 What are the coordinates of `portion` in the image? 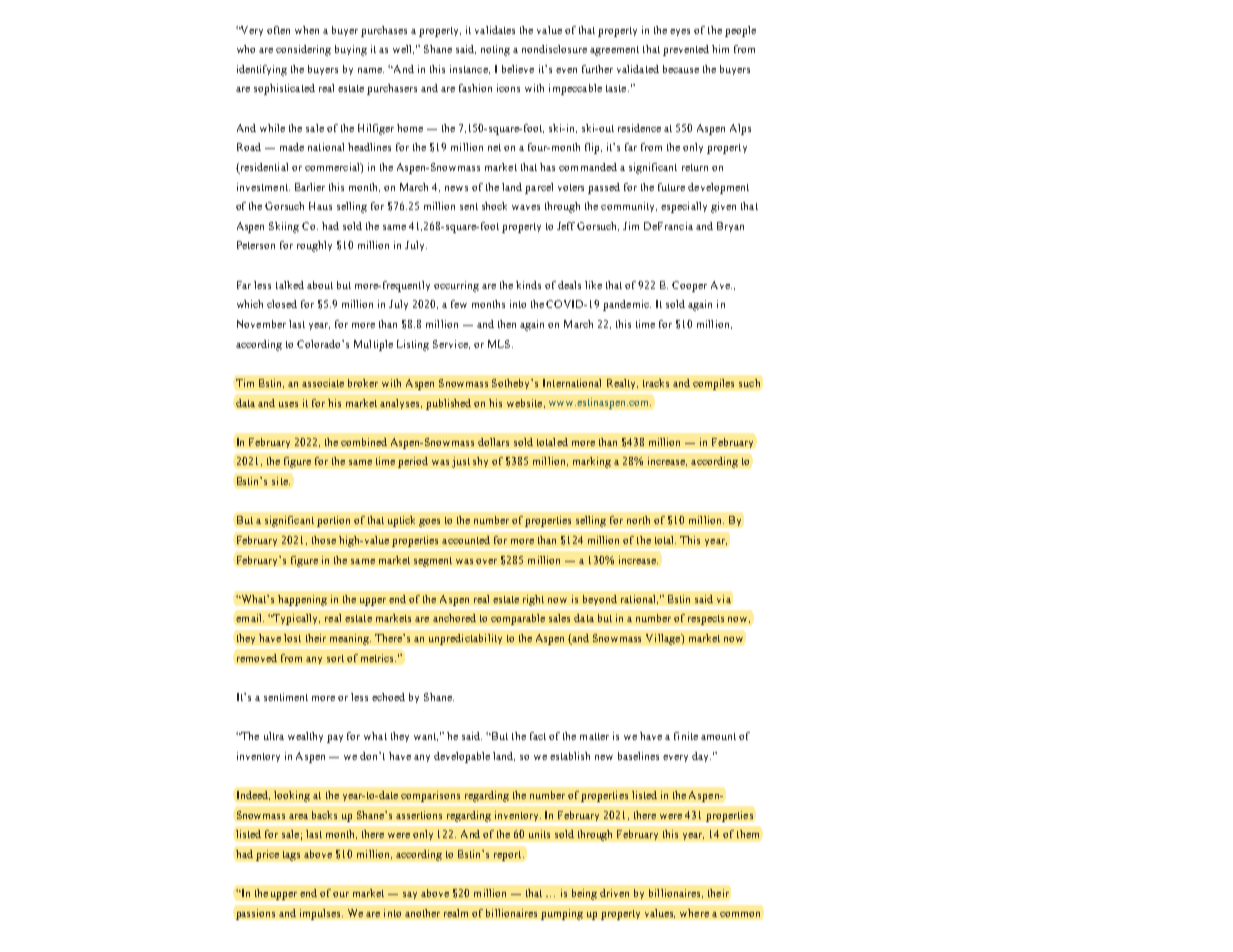 It's located at (333, 521).
